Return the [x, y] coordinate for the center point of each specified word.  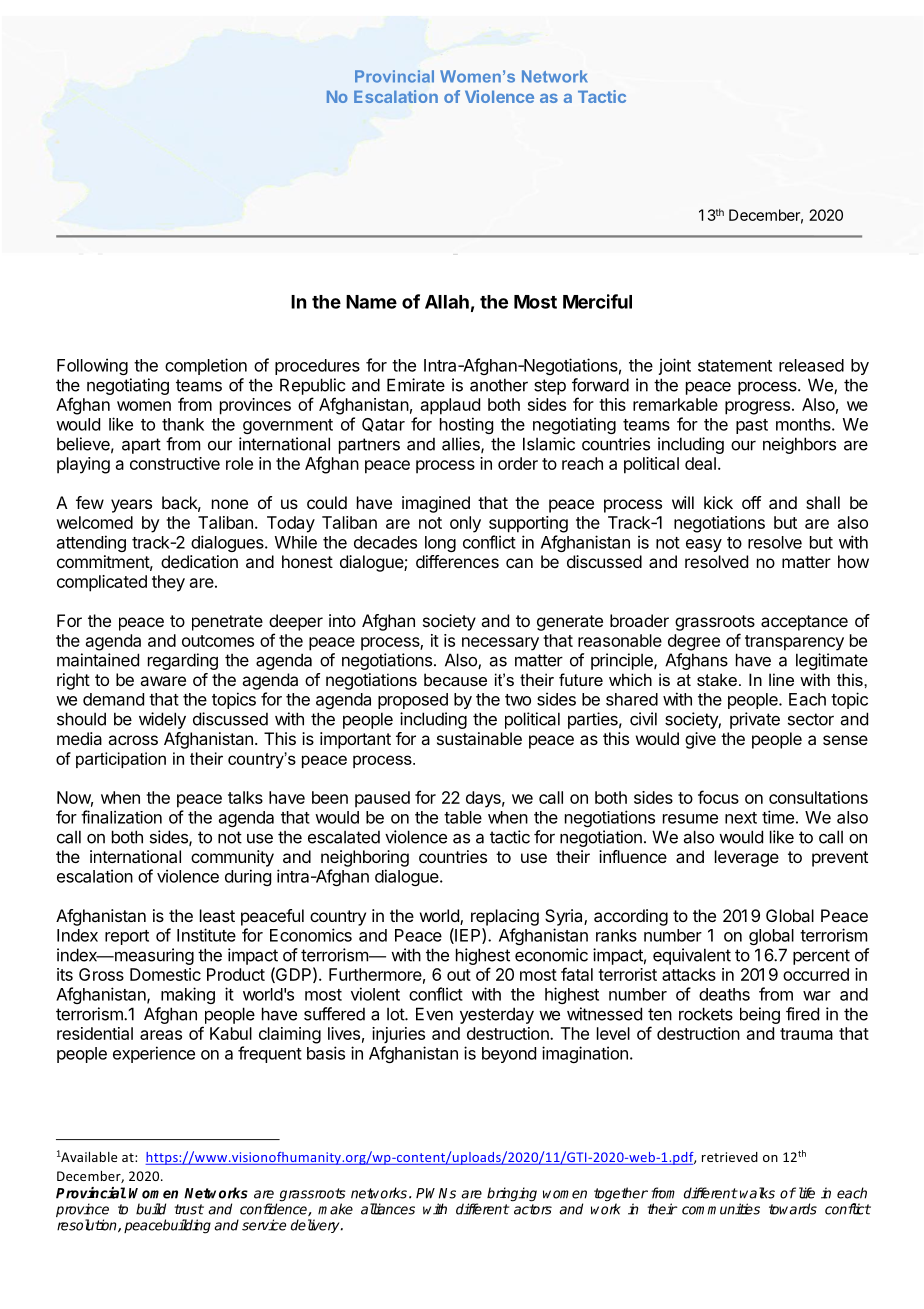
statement [735, 366]
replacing [505, 917]
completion [206, 366]
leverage [747, 858]
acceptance [804, 623]
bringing [512, 1194]
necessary [500, 644]
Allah [447, 302]
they [168, 583]
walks [757, 1193]
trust [189, 1209]
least [217, 915]
